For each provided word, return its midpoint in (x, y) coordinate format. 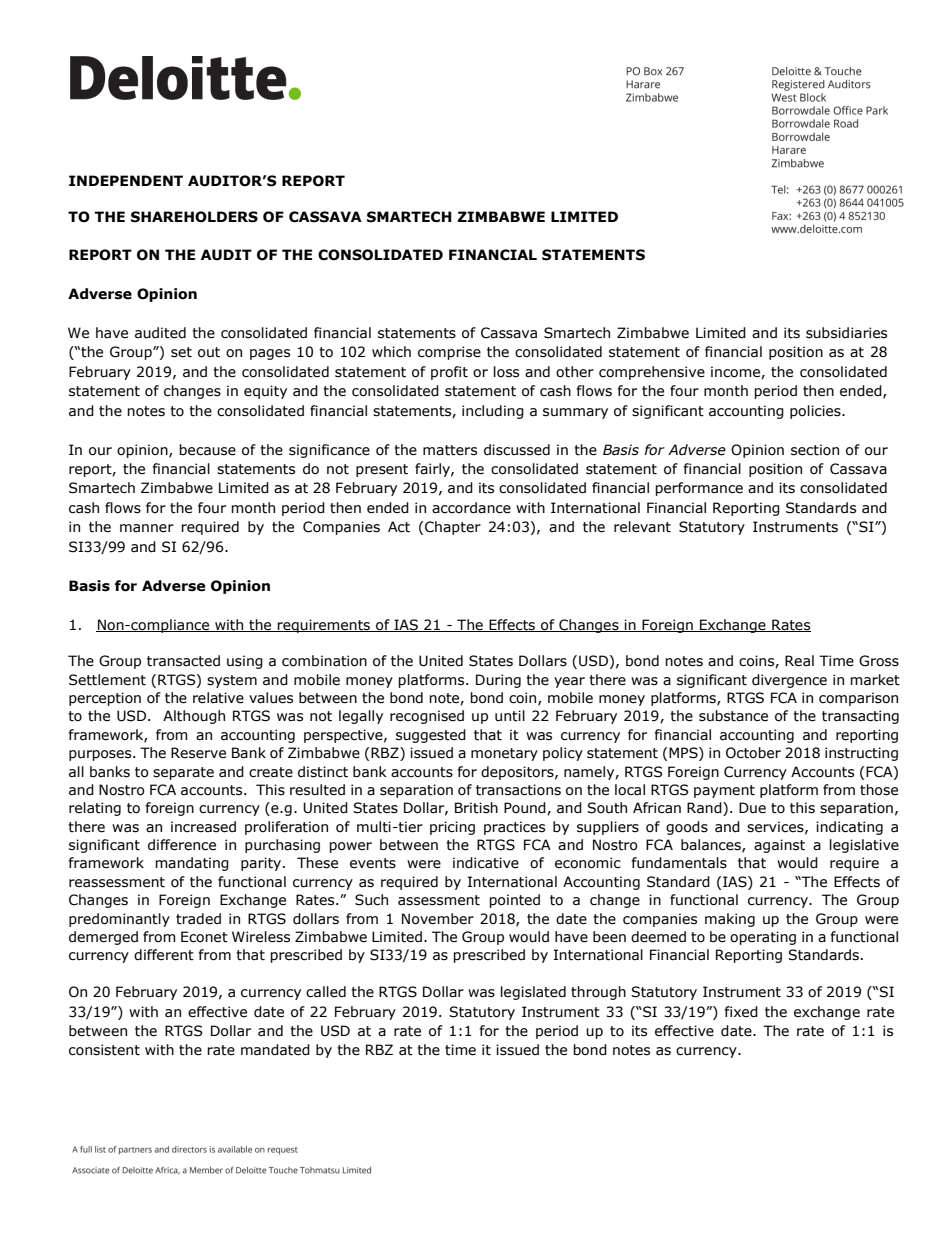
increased (203, 827)
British (476, 808)
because (207, 450)
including (493, 412)
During (498, 681)
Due (752, 808)
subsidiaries (846, 333)
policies (816, 412)
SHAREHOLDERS (194, 217)
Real (799, 661)
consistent (104, 1050)
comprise (449, 353)
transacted (183, 661)
